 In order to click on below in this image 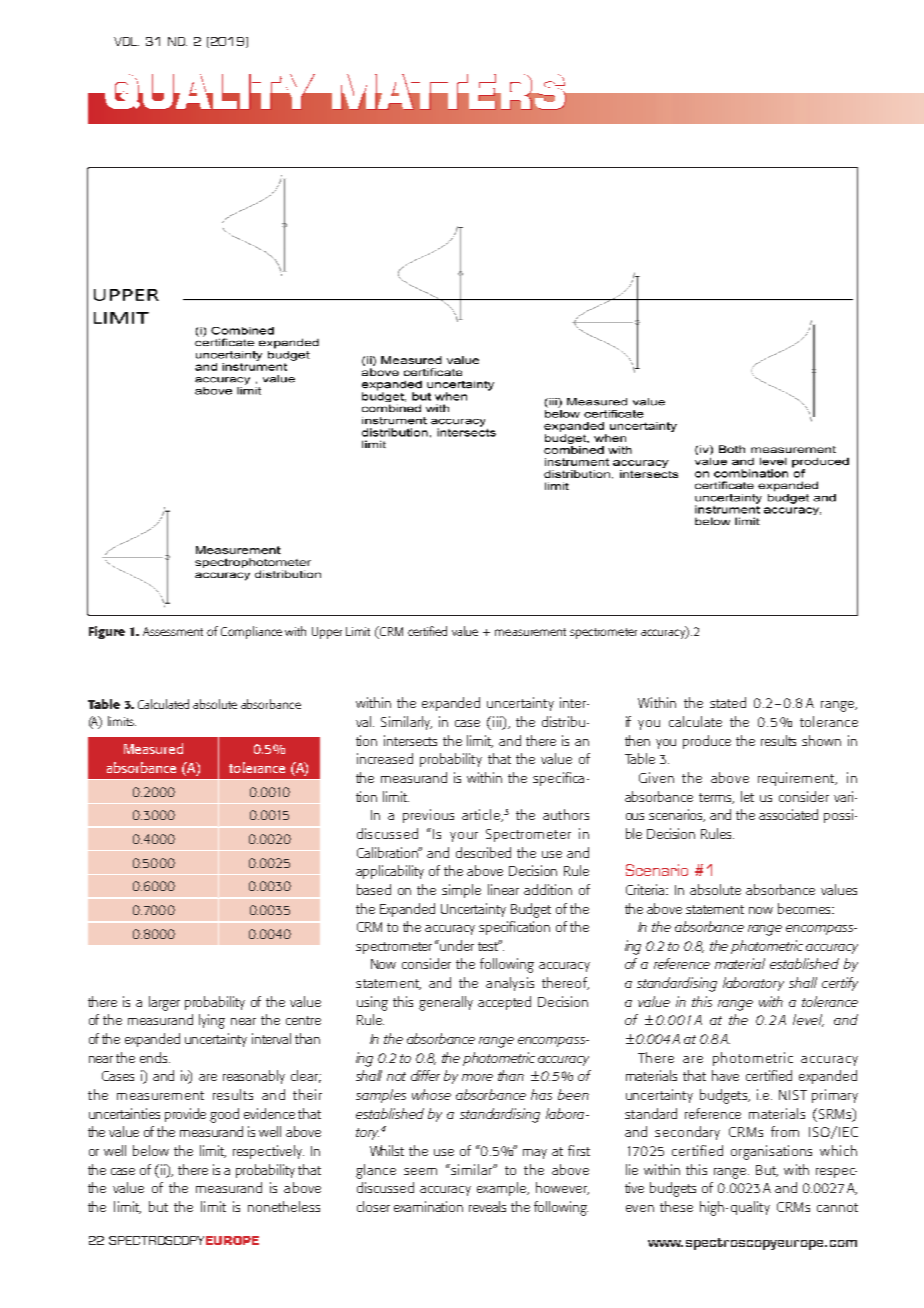, I will do `click(151, 1150)`.
